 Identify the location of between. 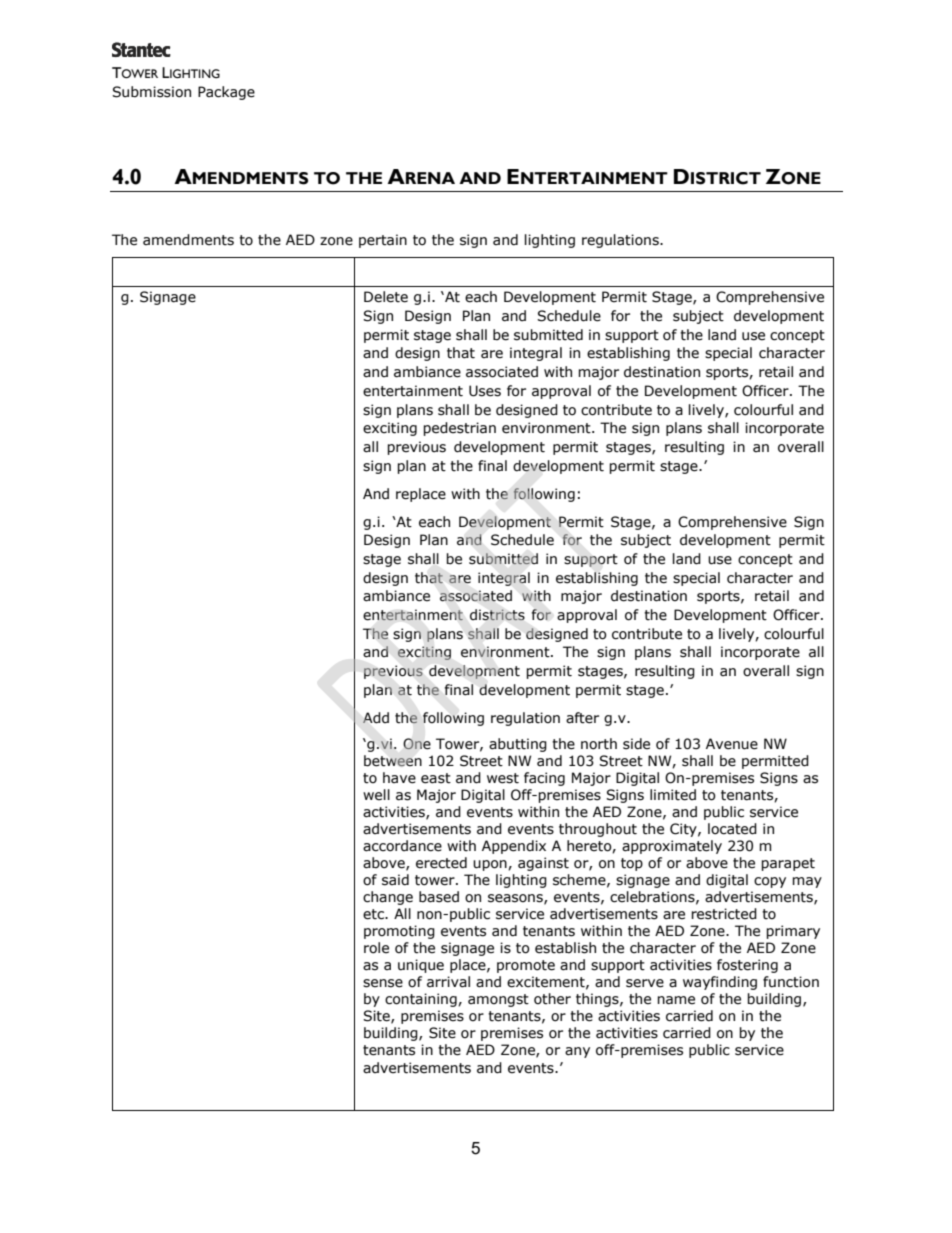
(393, 761).
